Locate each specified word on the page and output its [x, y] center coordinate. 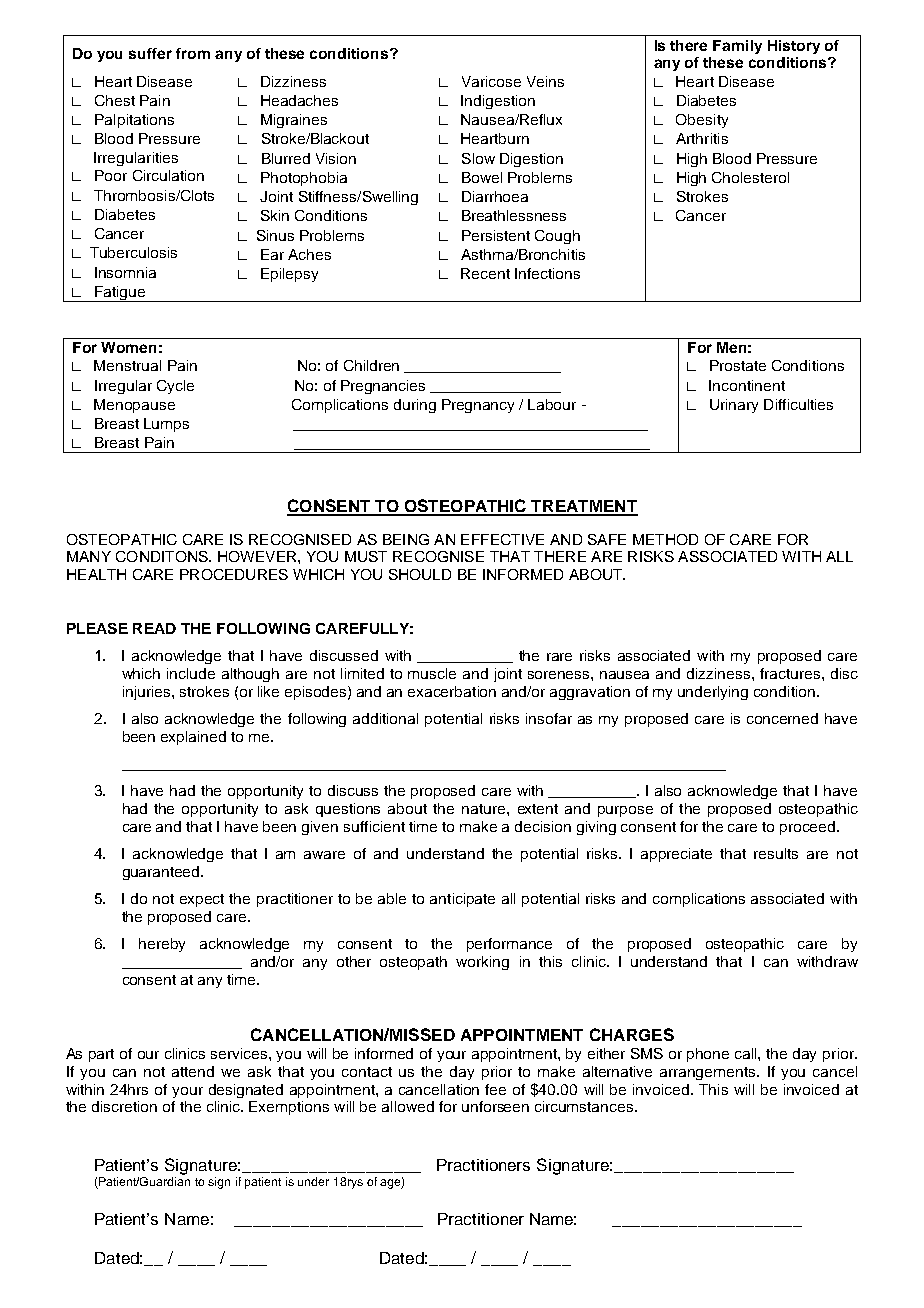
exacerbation [452, 691]
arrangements [709, 1073]
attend [193, 1071]
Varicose [491, 81]
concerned [782, 718]
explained [193, 738]
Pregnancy [478, 406]
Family [737, 47]
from [193, 53]
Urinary [734, 406]
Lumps [166, 425]
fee [495, 1089]
